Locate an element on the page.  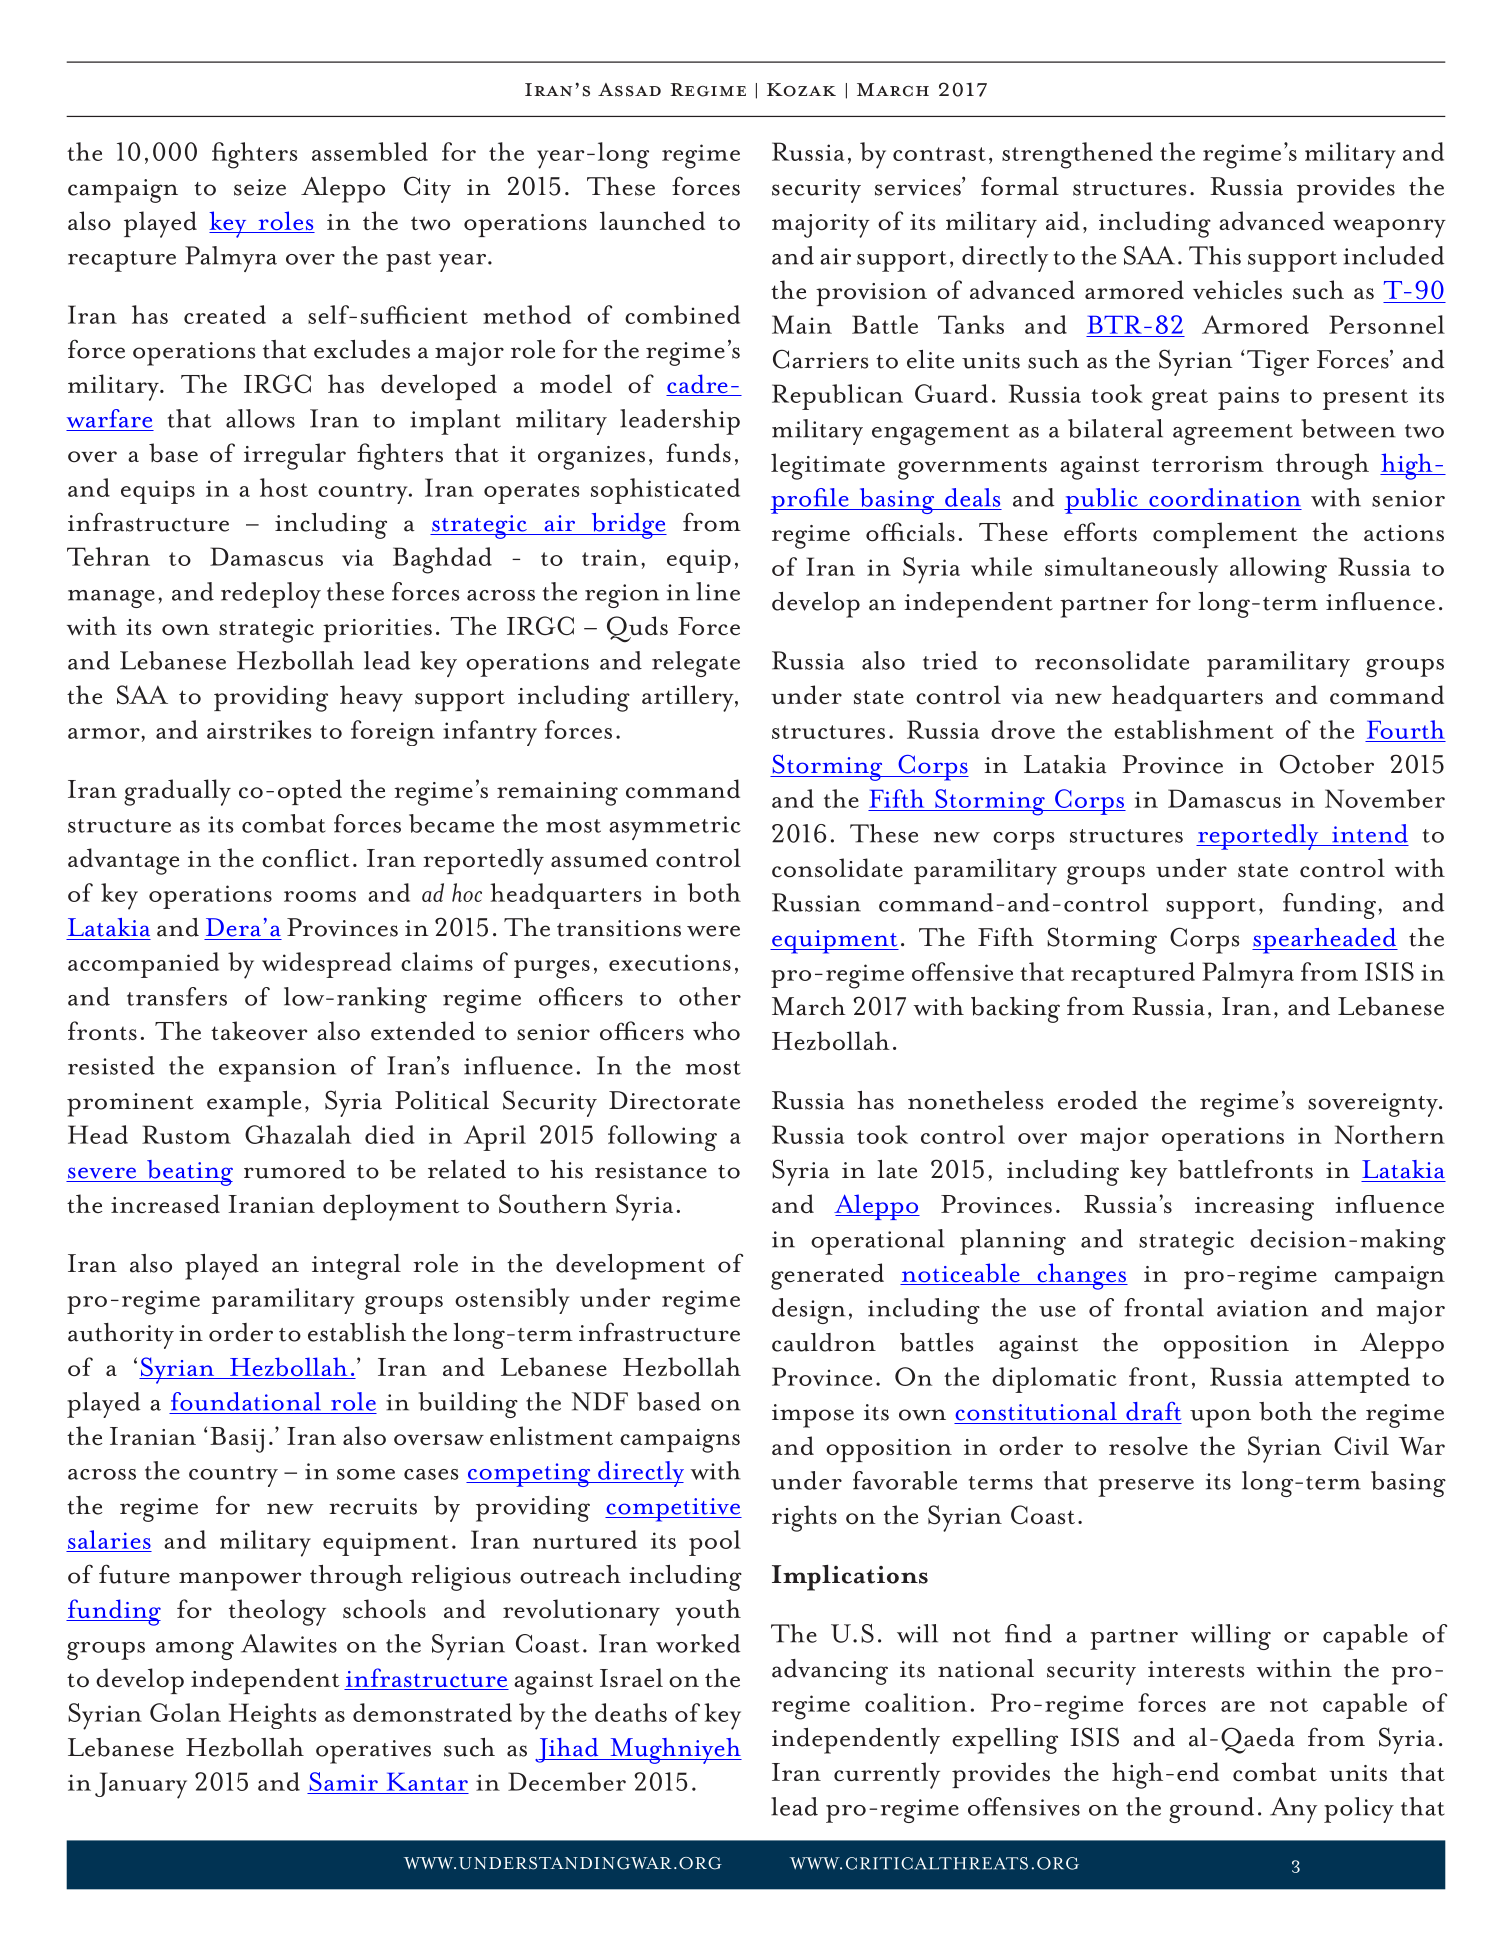
aviation is located at coordinates (1262, 1308).
